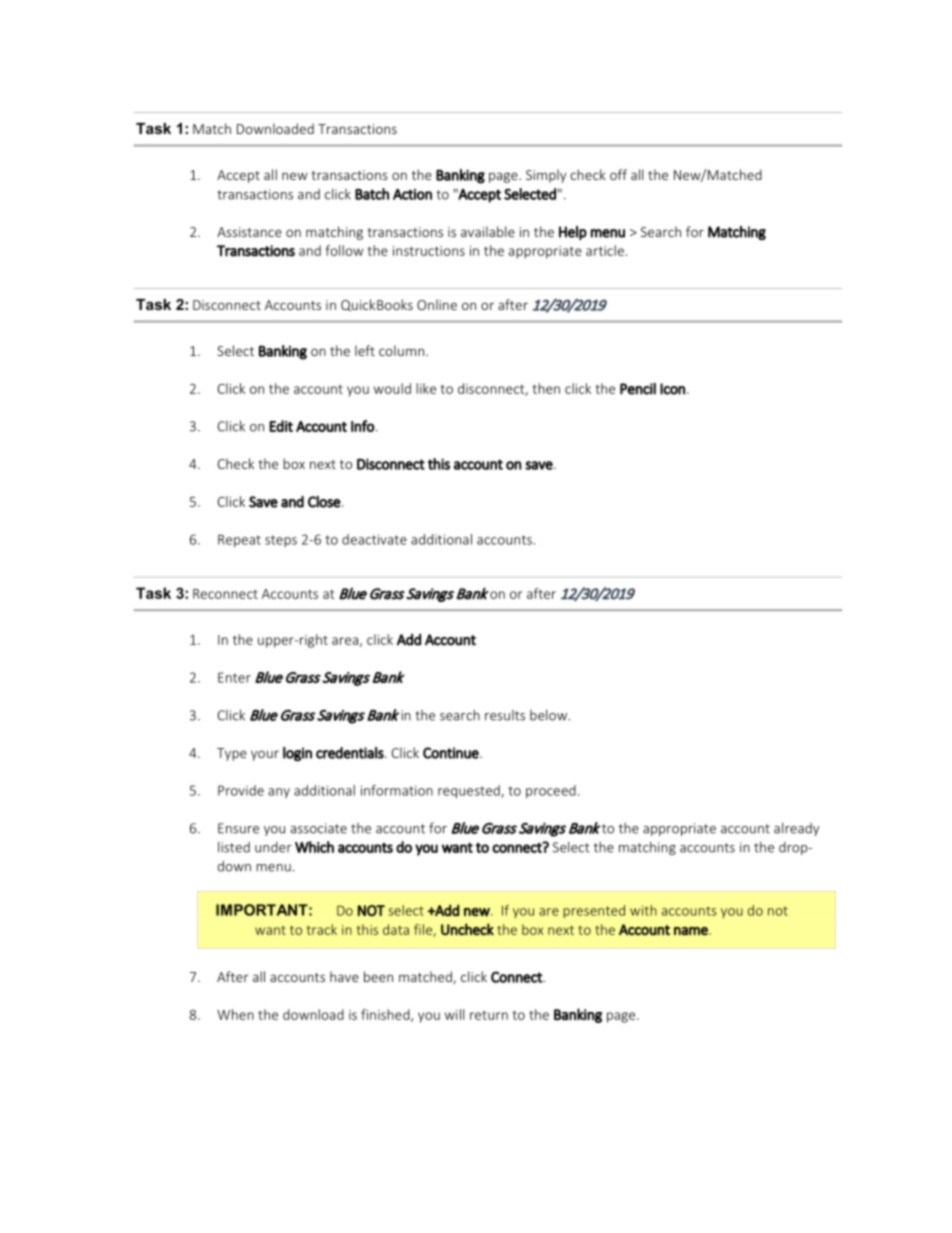 Image resolution: width=952 pixels, height=1233 pixels. Describe the element at coordinates (796, 829) in the screenshot. I see `already` at that location.
